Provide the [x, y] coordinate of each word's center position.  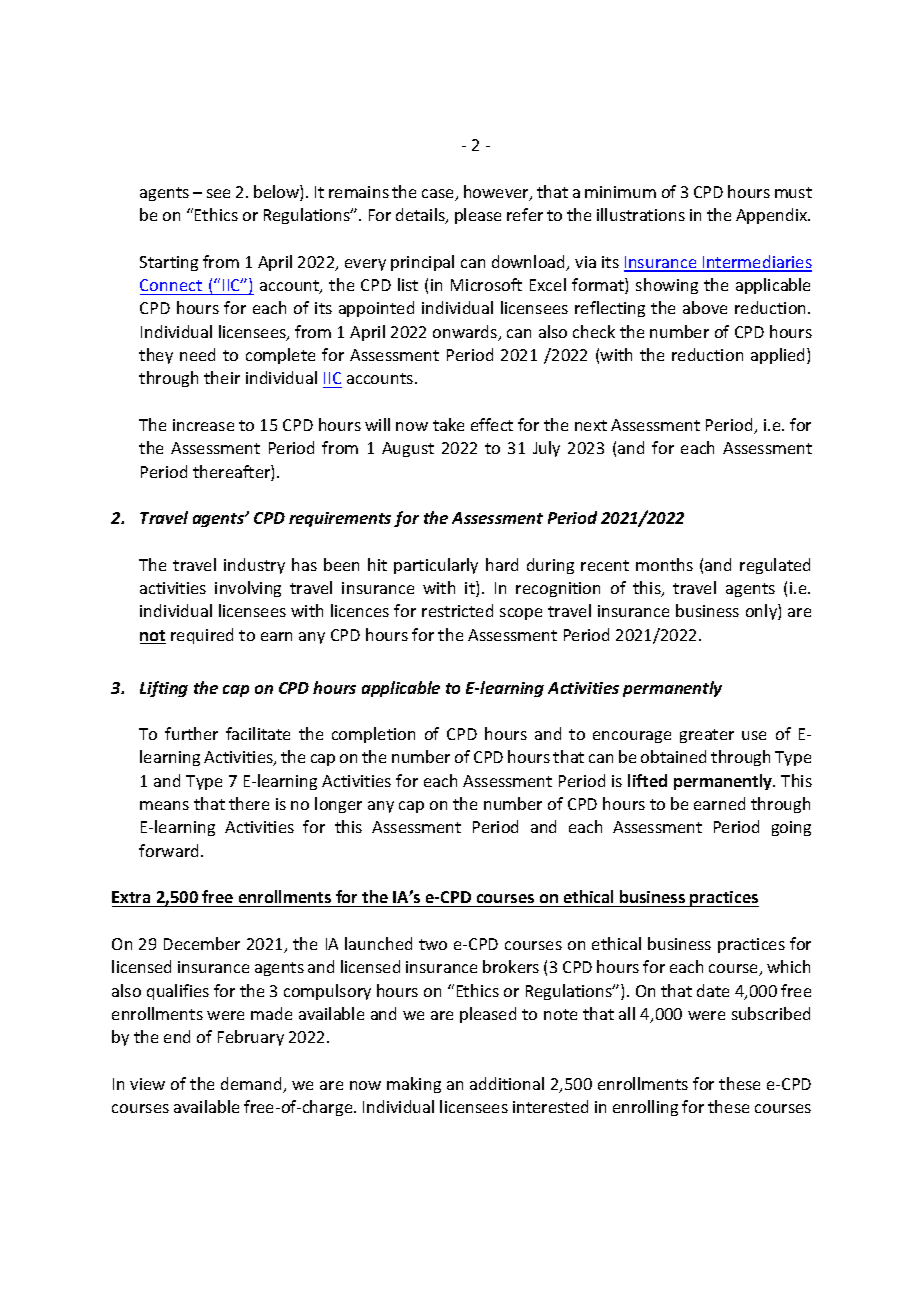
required [202, 636]
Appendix [773, 216]
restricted [457, 610]
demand [252, 1085]
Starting [169, 263]
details [421, 216]
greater [707, 736]
